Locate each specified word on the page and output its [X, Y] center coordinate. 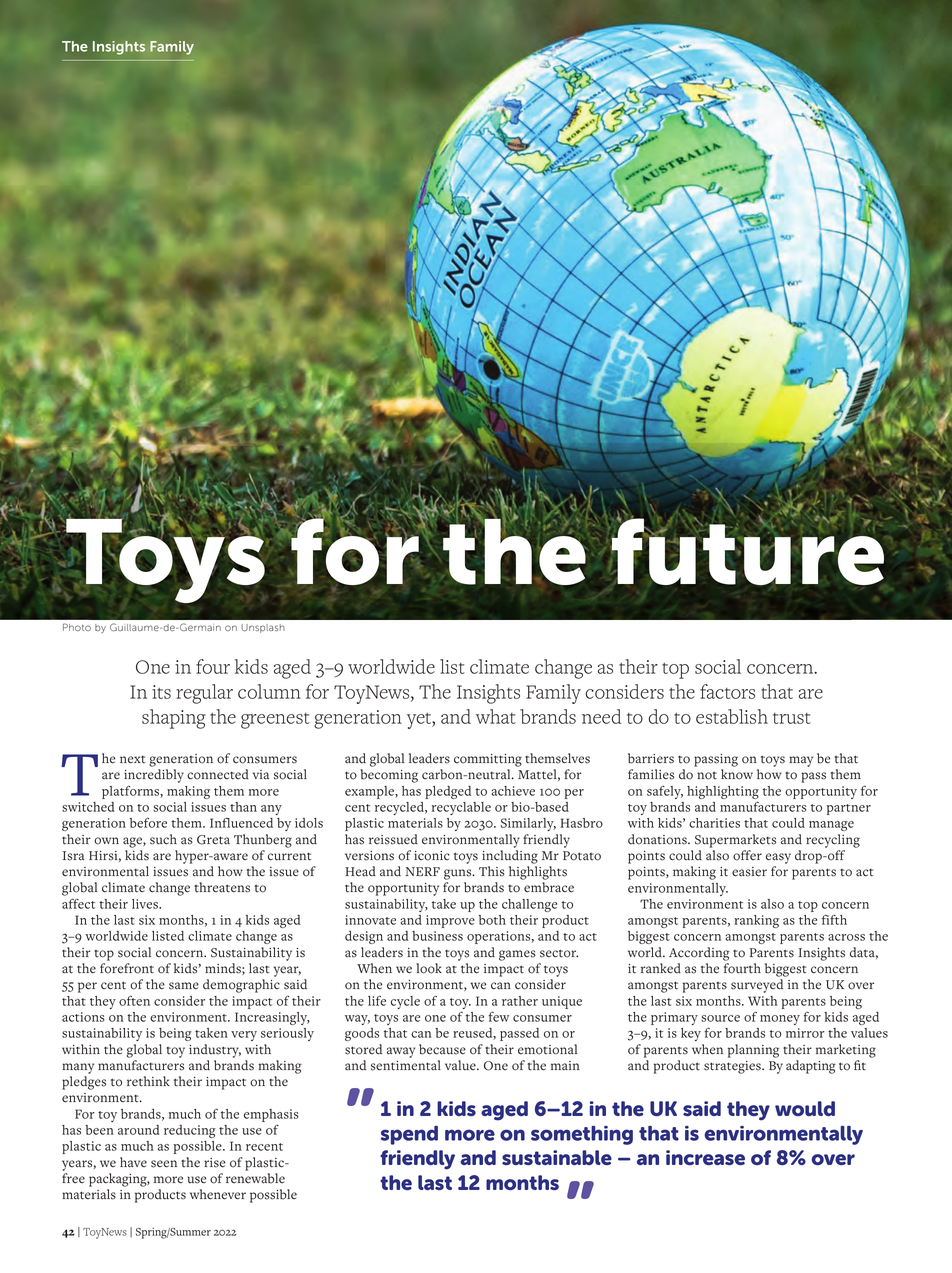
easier [749, 872]
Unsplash [263, 628]
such [163, 839]
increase [705, 1157]
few [499, 1016]
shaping [174, 719]
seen [164, 1164]
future [748, 550]
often [134, 1000]
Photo [77, 627]
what [495, 716]
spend [409, 1135]
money [780, 1020]
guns [459, 874]
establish [732, 716]
